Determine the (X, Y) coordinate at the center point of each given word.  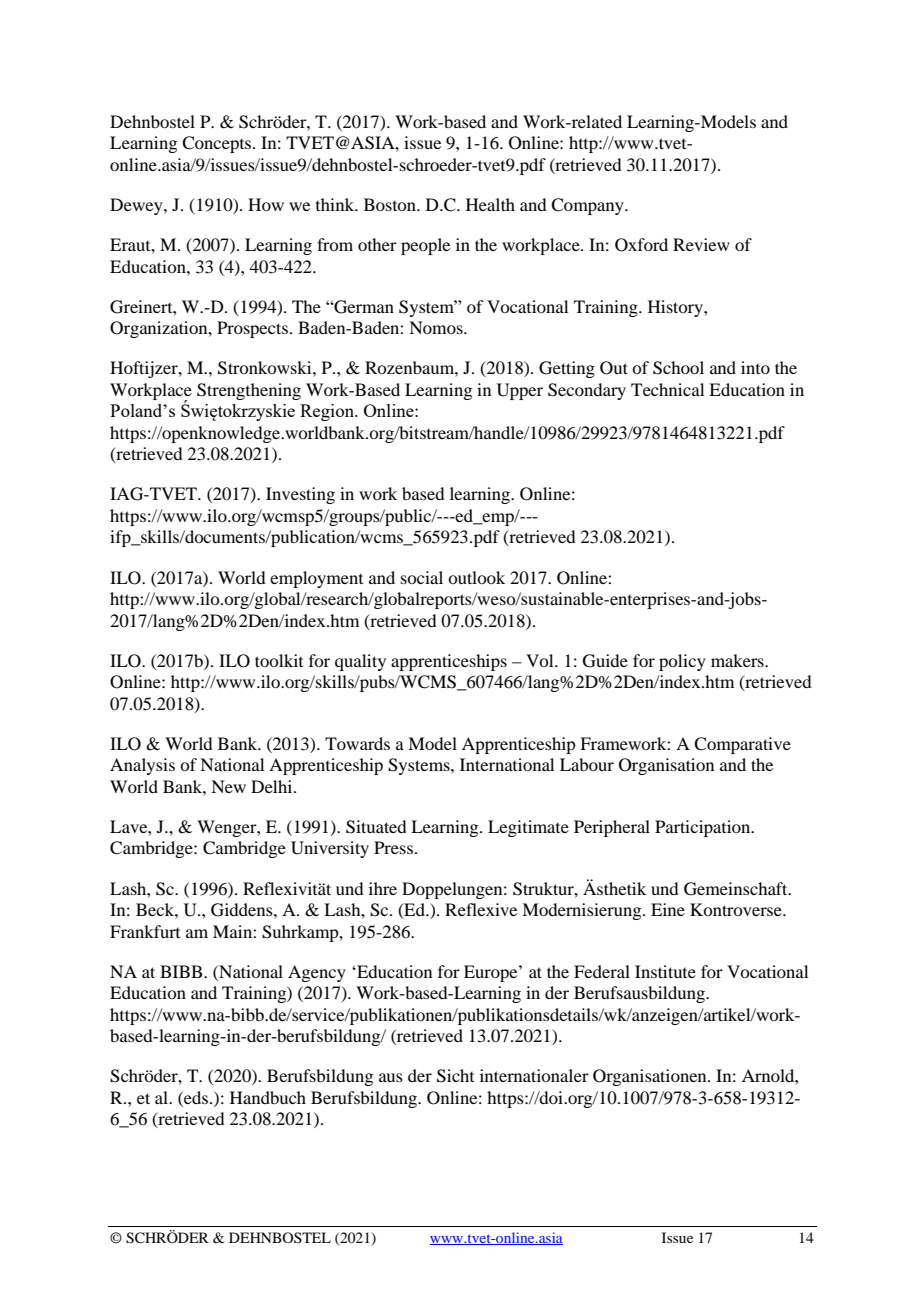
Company (588, 206)
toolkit (279, 660)
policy (682, 662)
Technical (667, 389)
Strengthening (249, 391)
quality (360, 662)
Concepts (218, 144)
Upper (520, 391)
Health (490, 204)
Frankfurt (145, 931)
